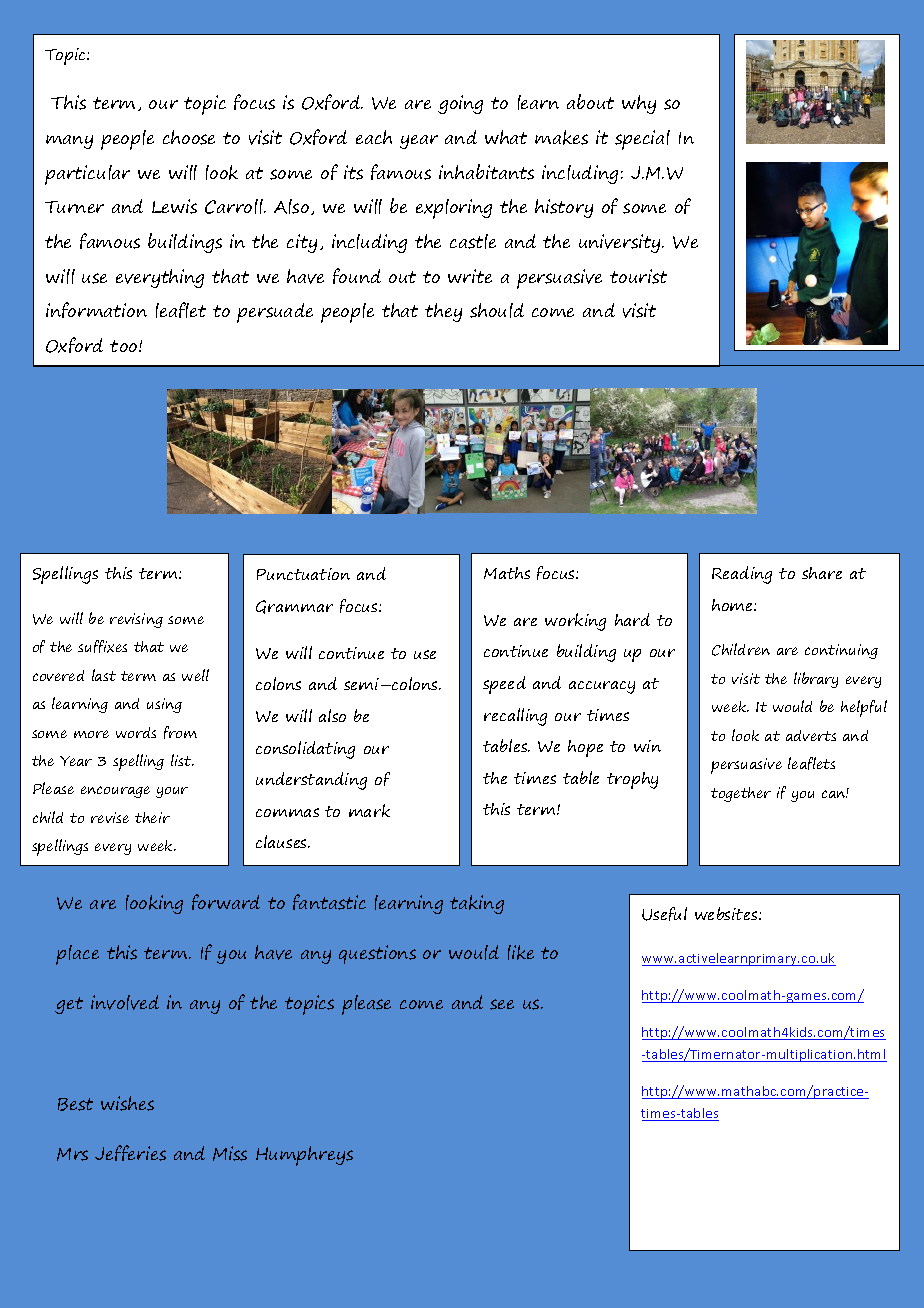 Image resolution: width=924 pixels, height=1308 pixels. Describe the element at coordinates (443, 312) in the document. I see `they` at that location.
